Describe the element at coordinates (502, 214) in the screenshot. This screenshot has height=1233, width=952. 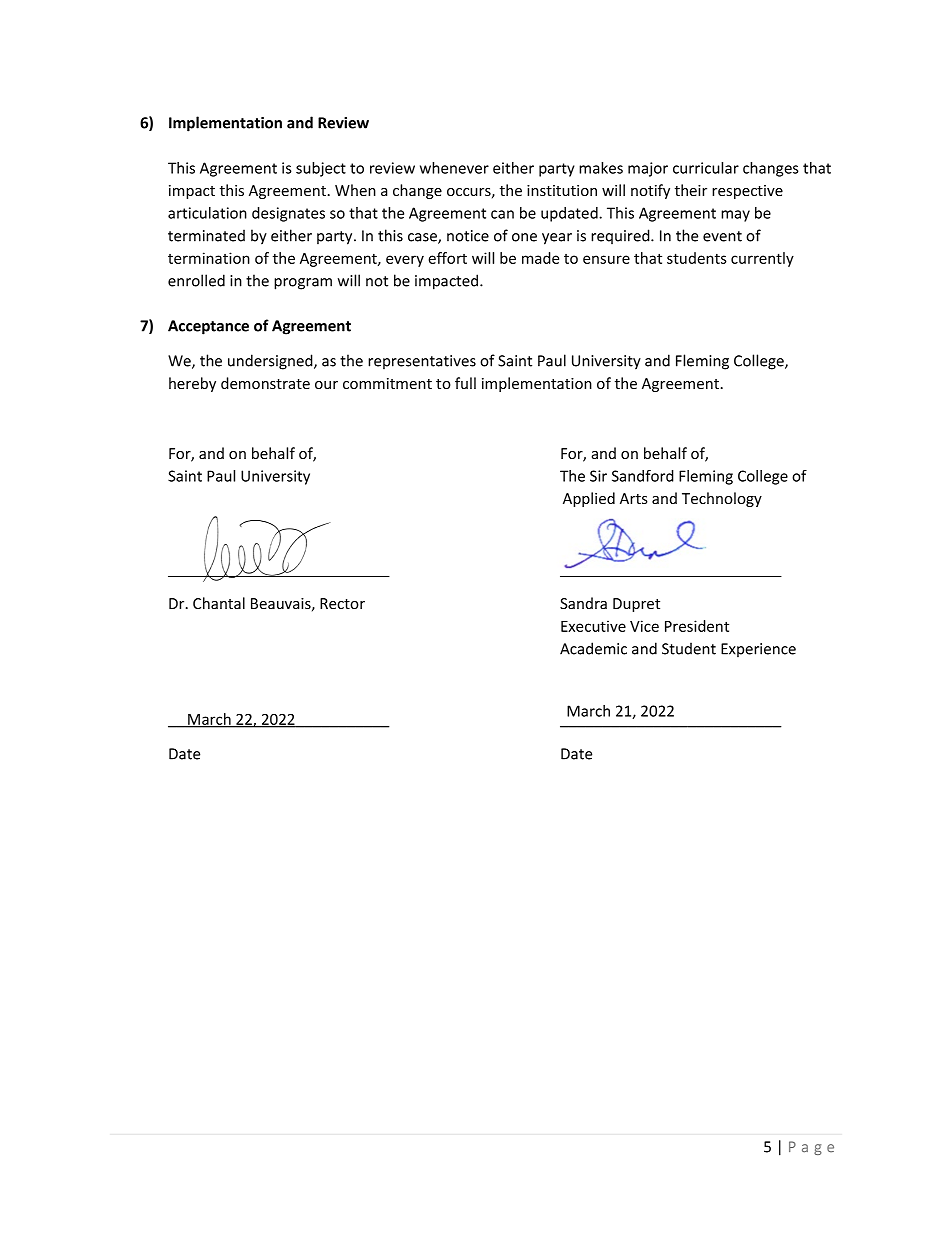
I see `can` at that location.
